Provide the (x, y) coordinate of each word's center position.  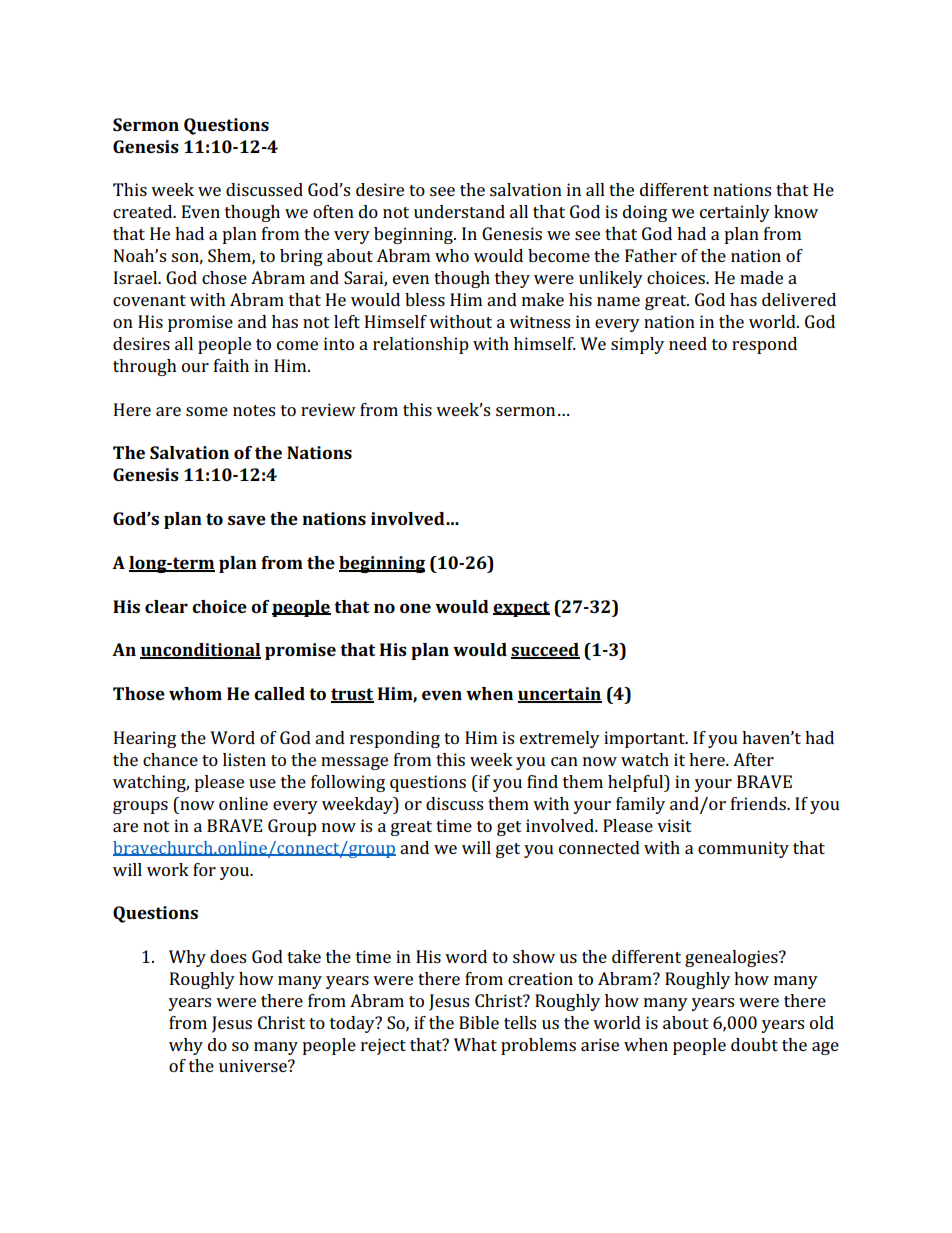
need (688, 343)
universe (254, 1065)
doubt (754, 1044)
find (542, 781)
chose (224, 277)
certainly (735, 213)
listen (244, 759)
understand (459, 211)
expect (521, 609)
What (475, 1044)
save (247, 520)
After (753, 759)
